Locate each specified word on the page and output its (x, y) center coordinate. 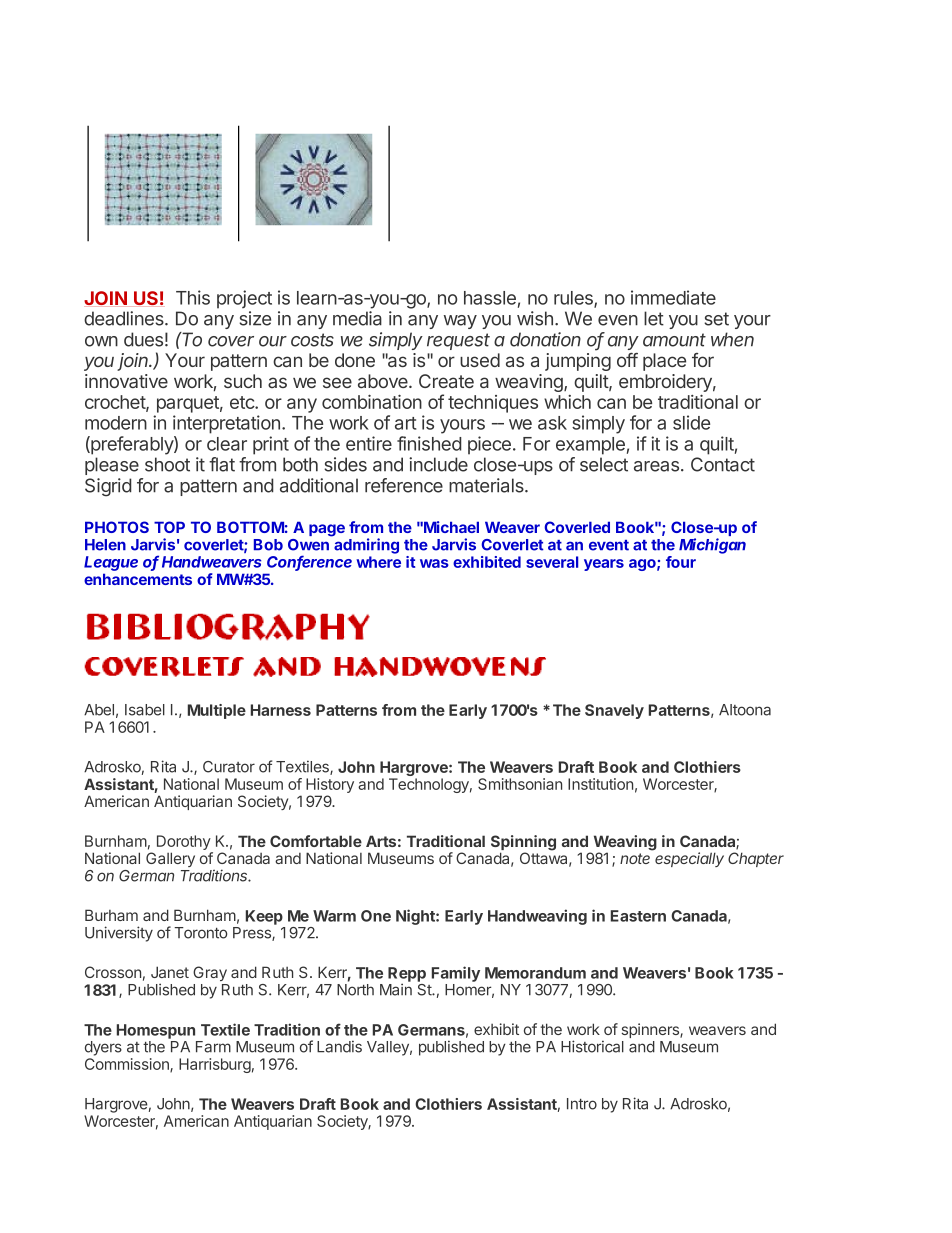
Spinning (523, 844)
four (681, 562)
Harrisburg (215, 1065)
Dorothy (184, 844)
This (193, 297)
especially (689, 859)
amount (674, 340)
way (460, 322)
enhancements (138, 579)
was (434, 563)
